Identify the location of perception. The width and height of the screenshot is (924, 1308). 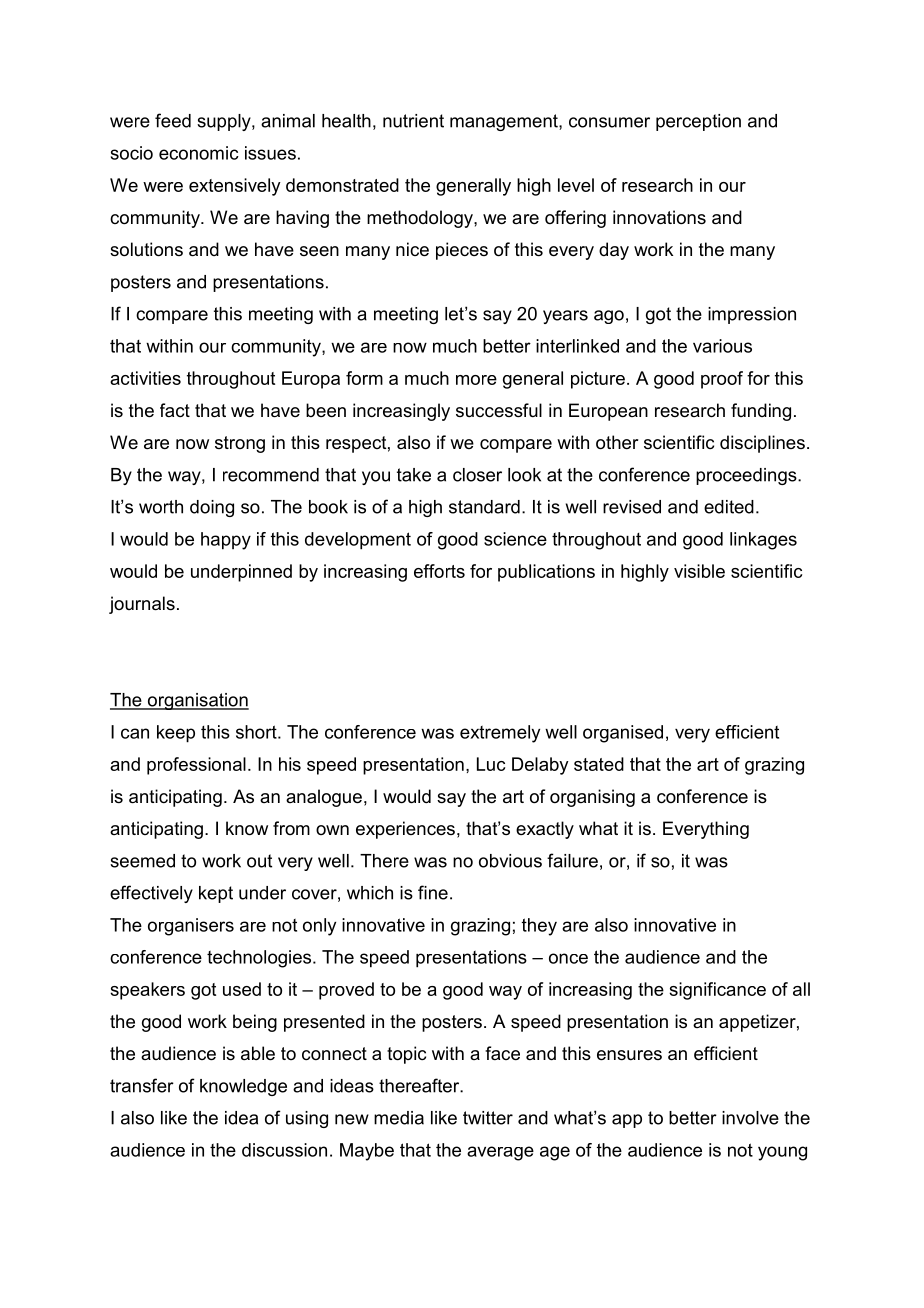
(698, 122).
